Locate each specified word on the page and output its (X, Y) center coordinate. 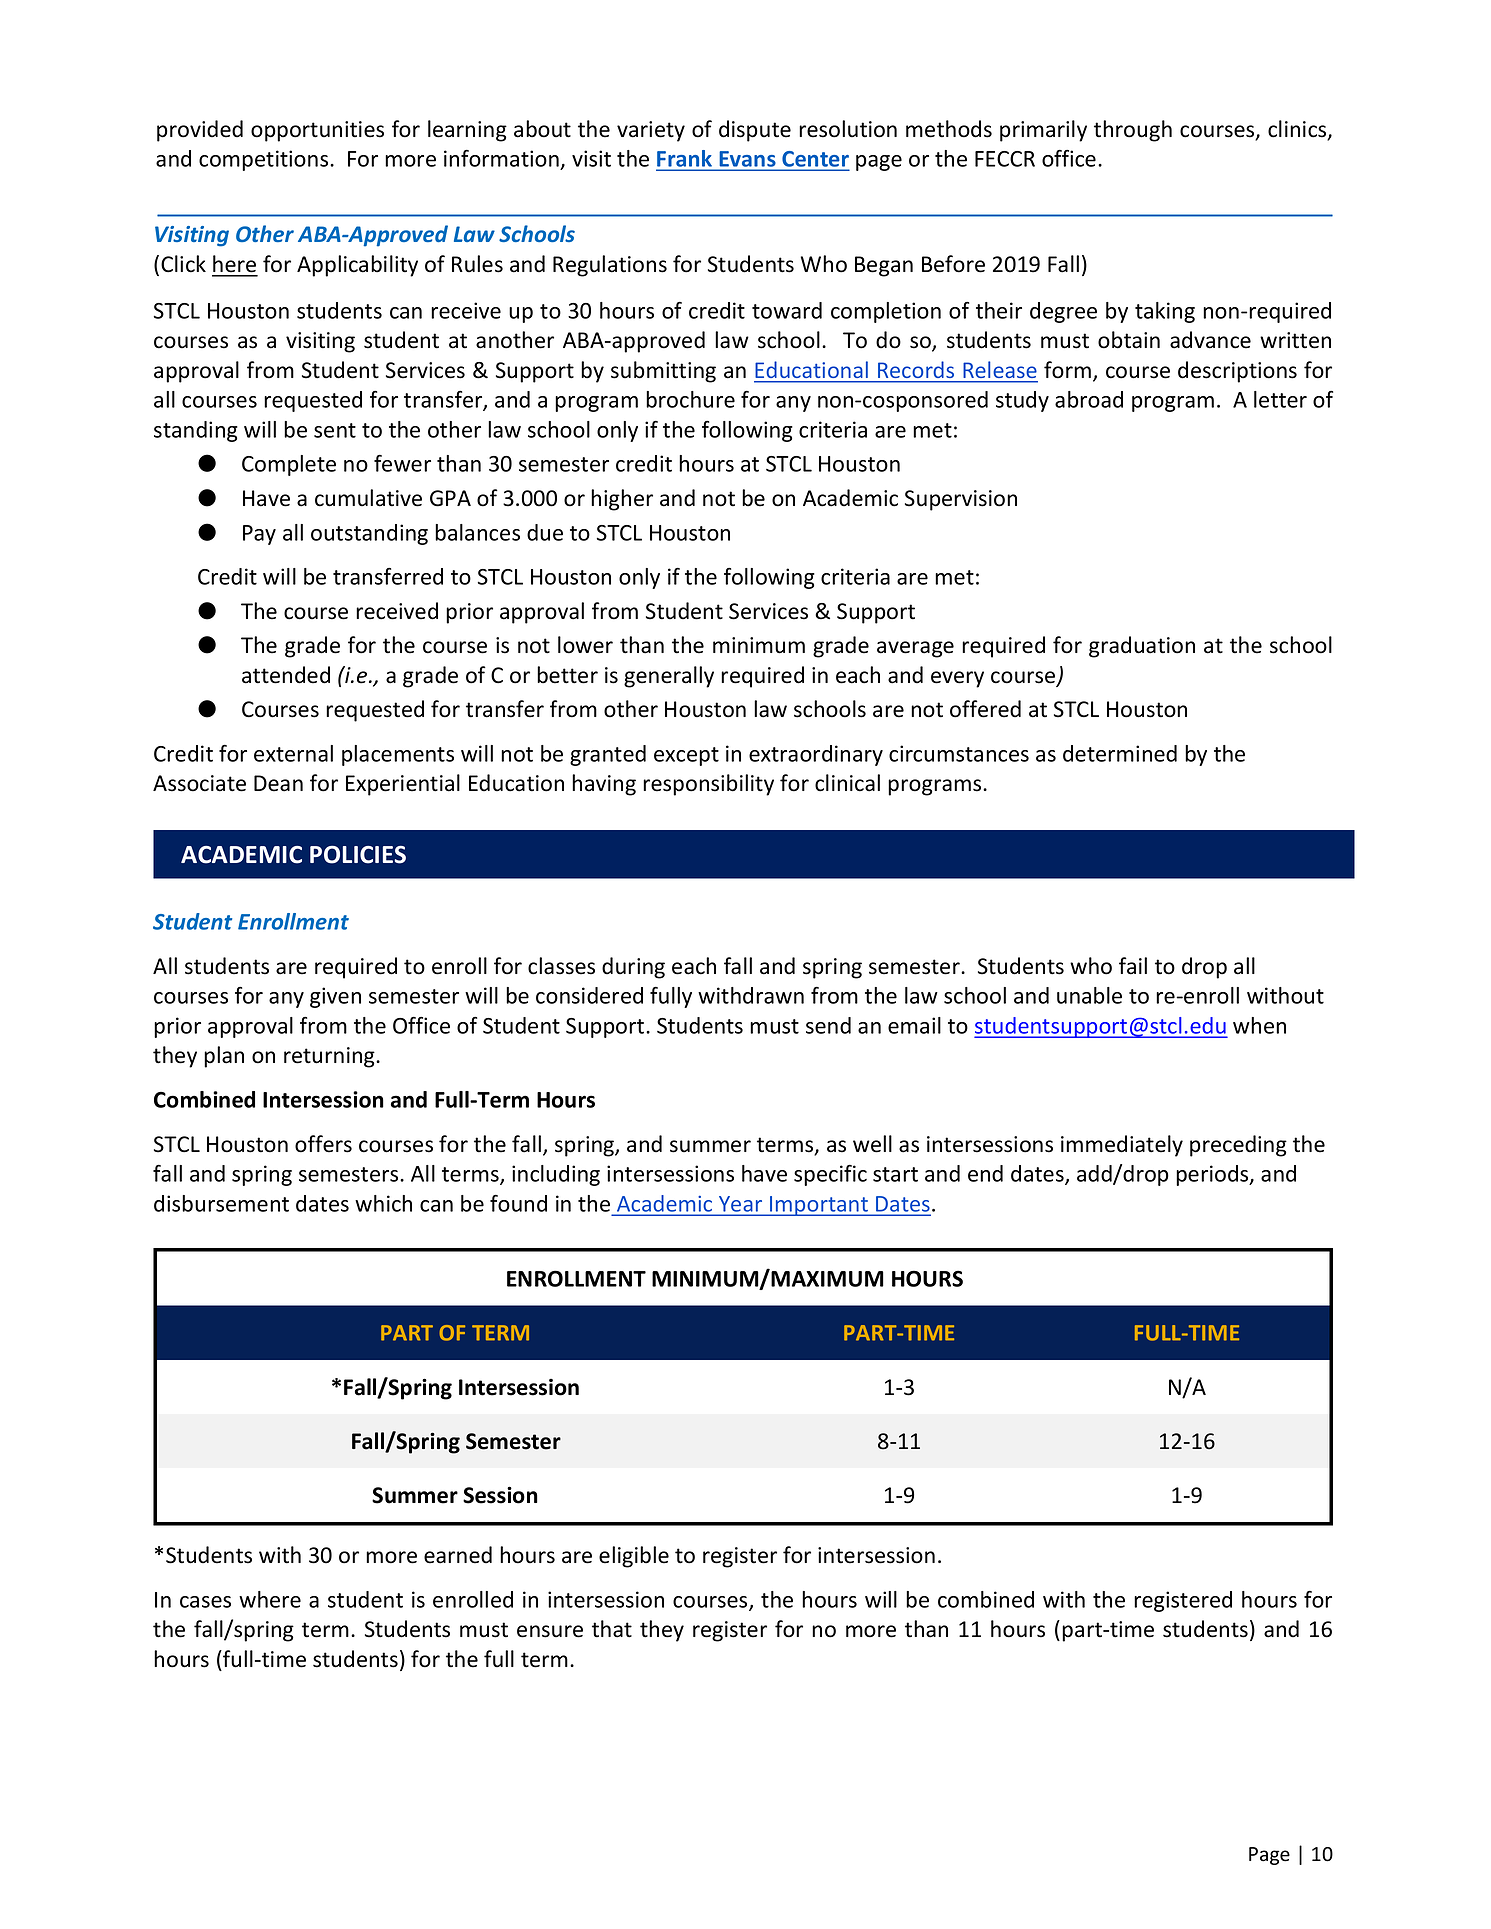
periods (1213, 1175)
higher (622, 500)
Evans (747, 159)
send (828, 1025)
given (335, 997)
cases (205, 1602)
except (686, 756)
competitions (265, 160)
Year (740, 1204)
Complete (289, 465)
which (383, 1203)
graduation (1142, 647)
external (293, 753)
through (1133, 131)
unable (1089, 995)
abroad (1089, 399)
